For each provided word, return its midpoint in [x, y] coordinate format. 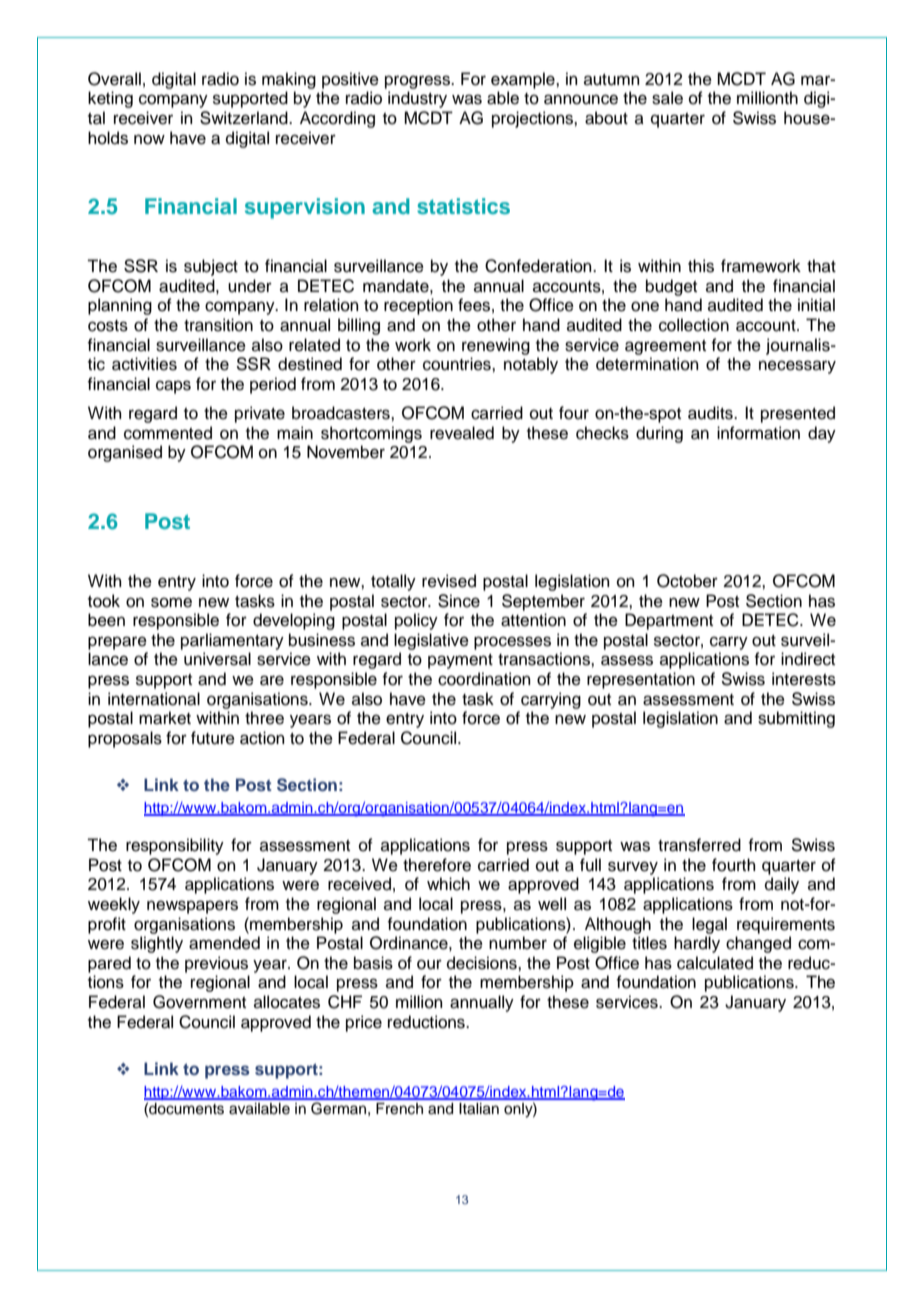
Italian [479, 1109]
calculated [715, 963]
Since [459, 601]
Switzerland [245, 118]
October [687, 581]
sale [667, 98]
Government [199, 1002]
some [171, 602]
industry [417, 99]
